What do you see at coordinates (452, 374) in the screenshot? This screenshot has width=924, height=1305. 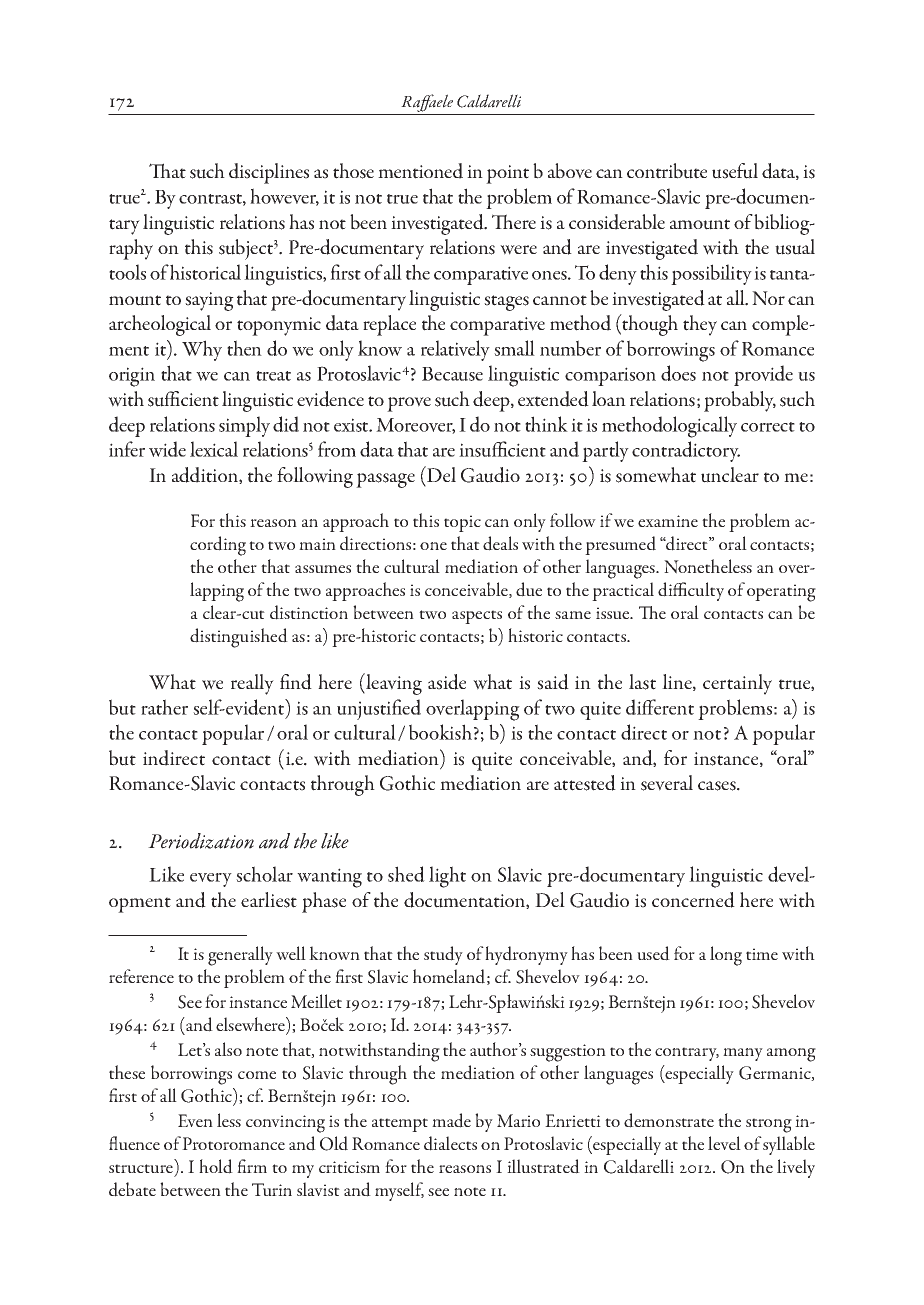 I see `Because` at bounding box center [452, 374].
